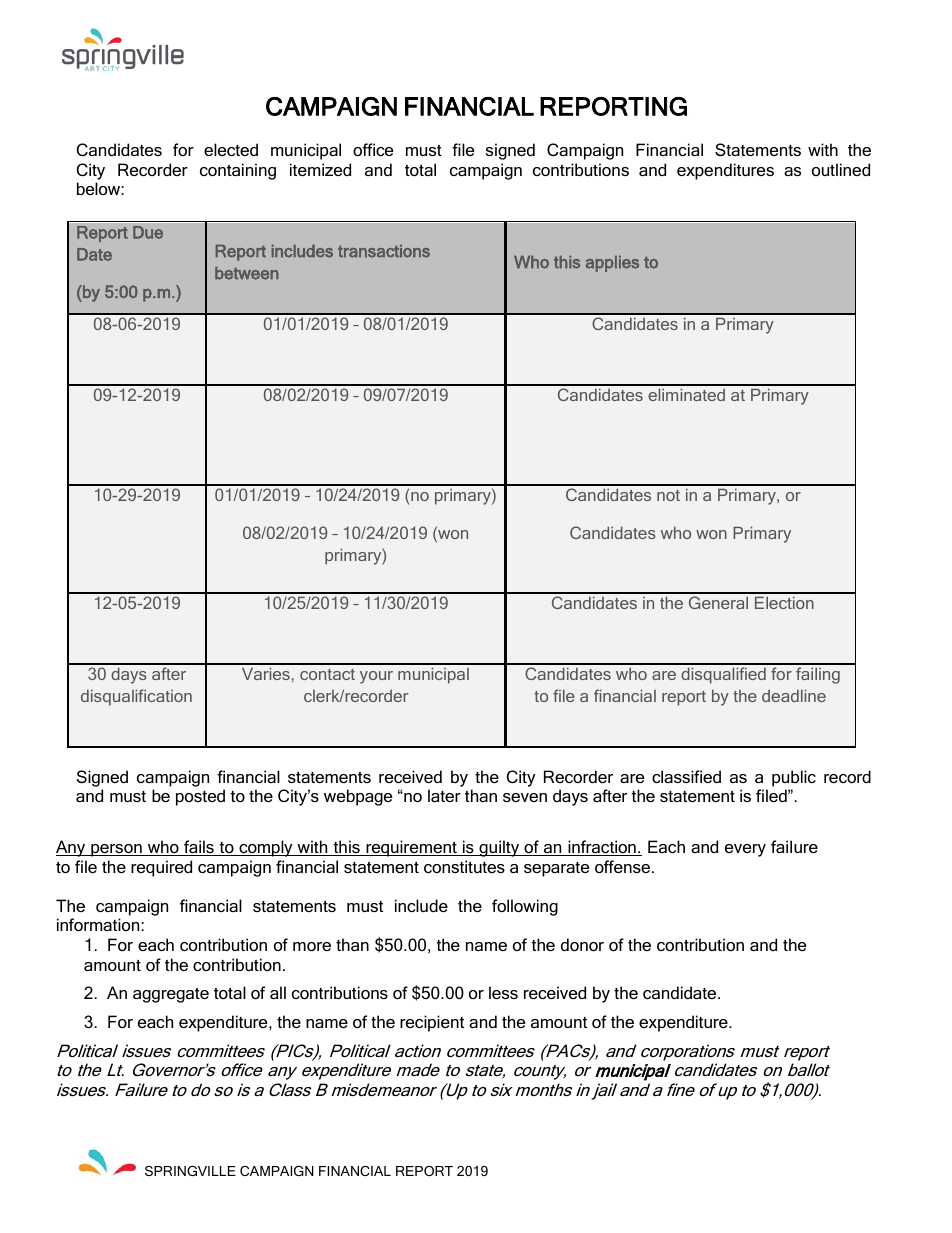  What do you see at coordinates (376, 677) in the document?
I see `your` at bounding box center [376, 677].
